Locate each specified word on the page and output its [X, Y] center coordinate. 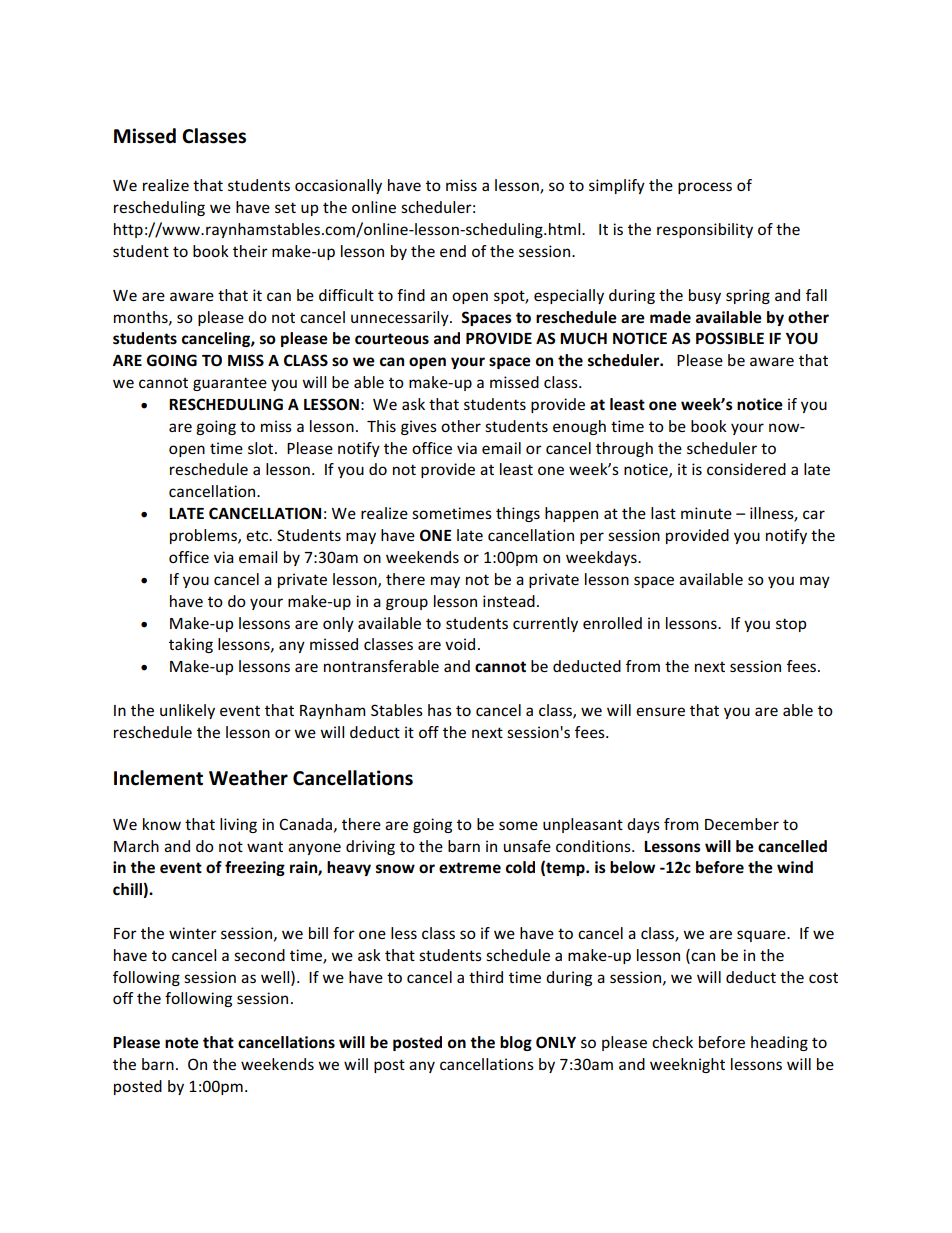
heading [779, 1043]
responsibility [705, 230]
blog [516, 1043]
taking [191, 645]
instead [509, 601]
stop [791, 625]
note [182, 1043]
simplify [617, 186]
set [285, 207]
